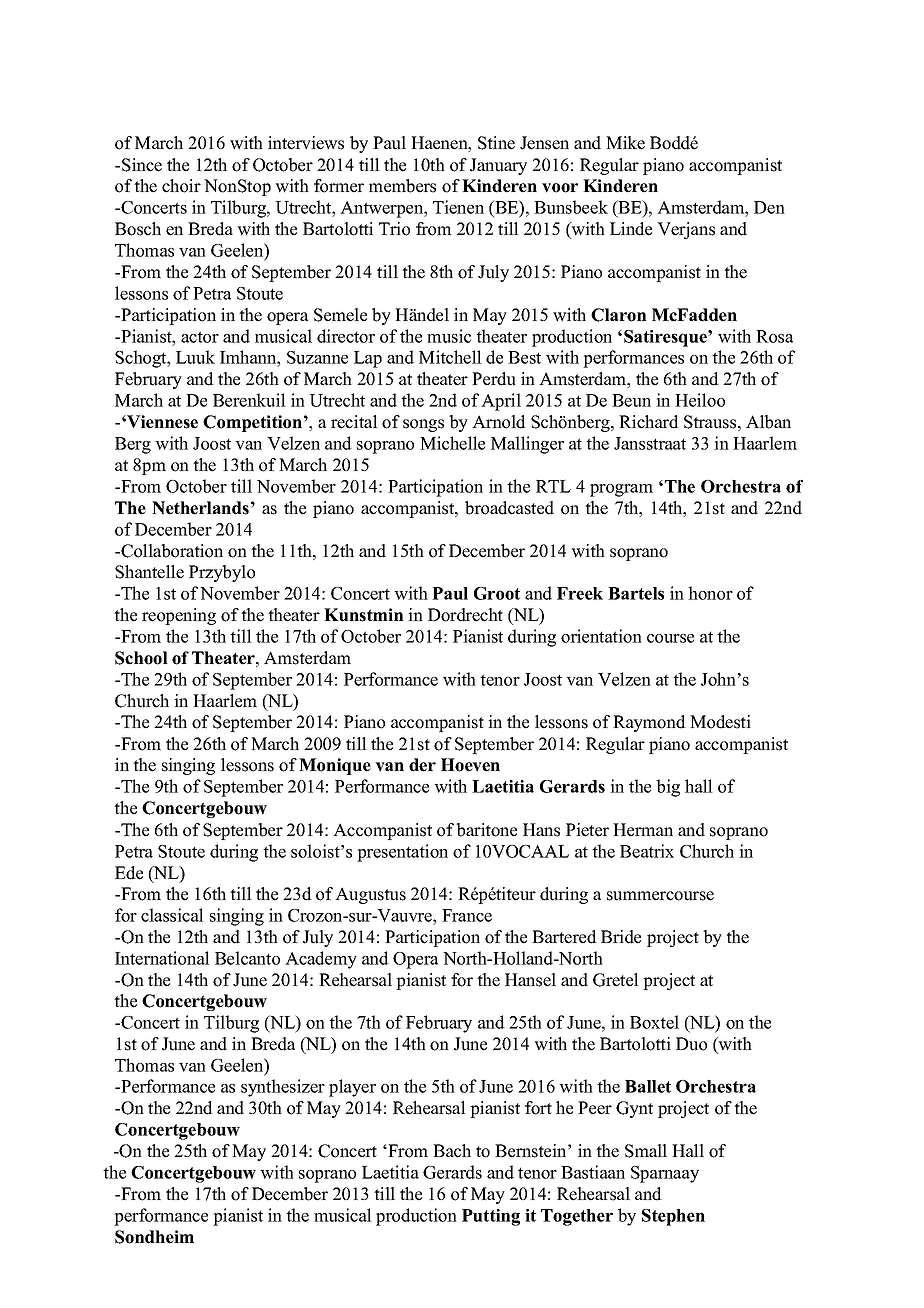  I want to click on presentation, so click(402, 853).
